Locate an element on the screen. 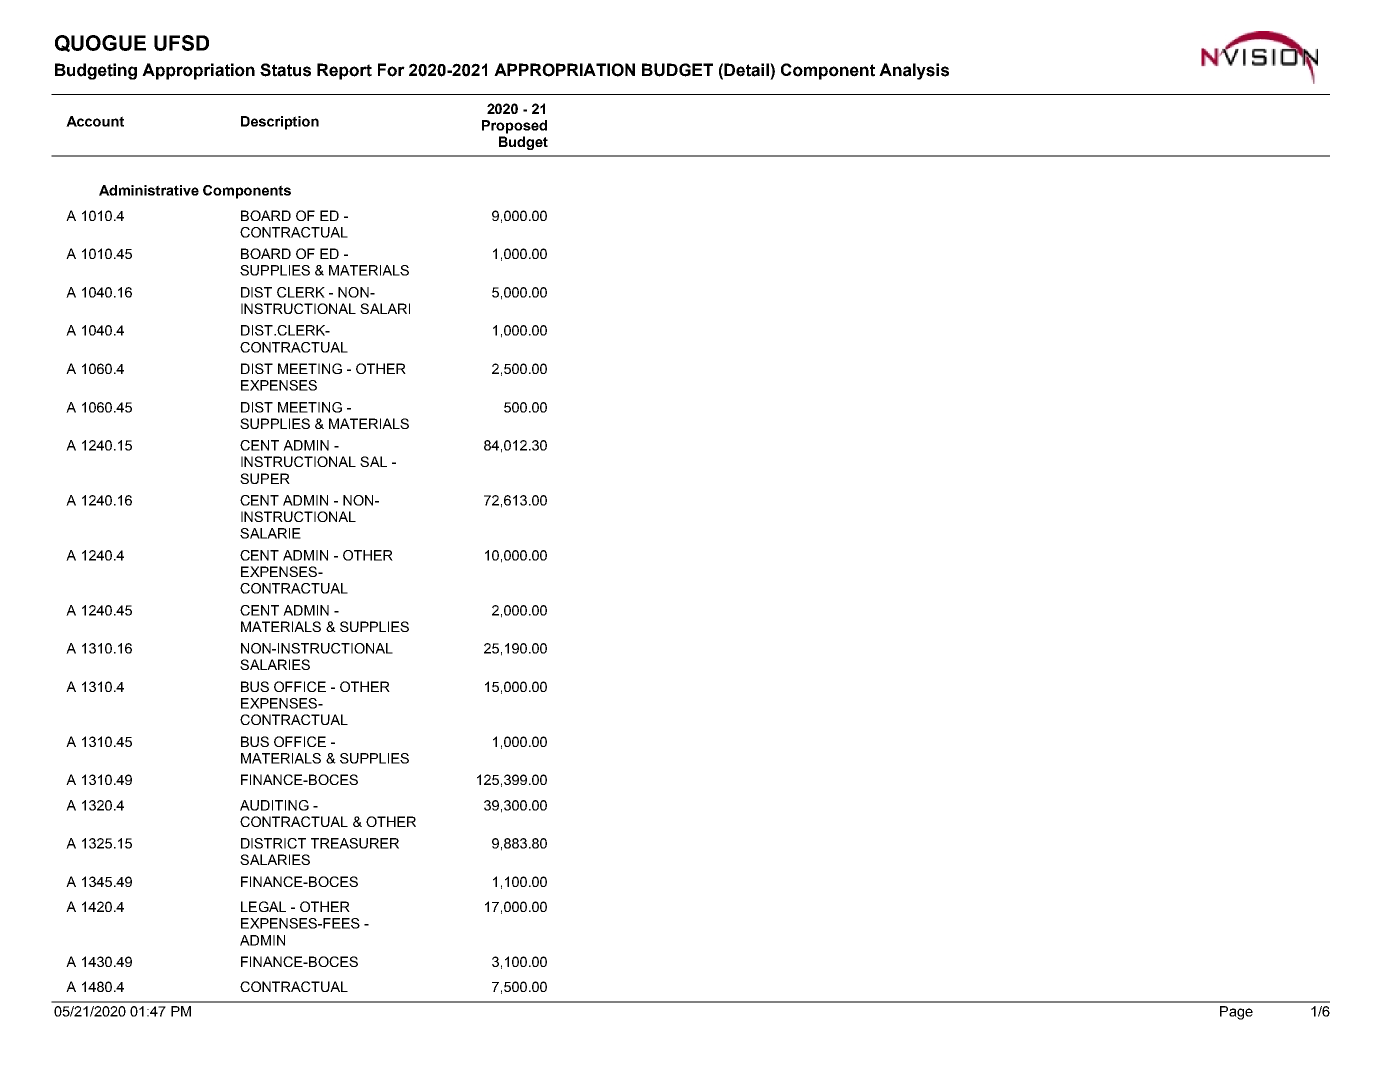  SUPER is located at coordinates (265, 478).
